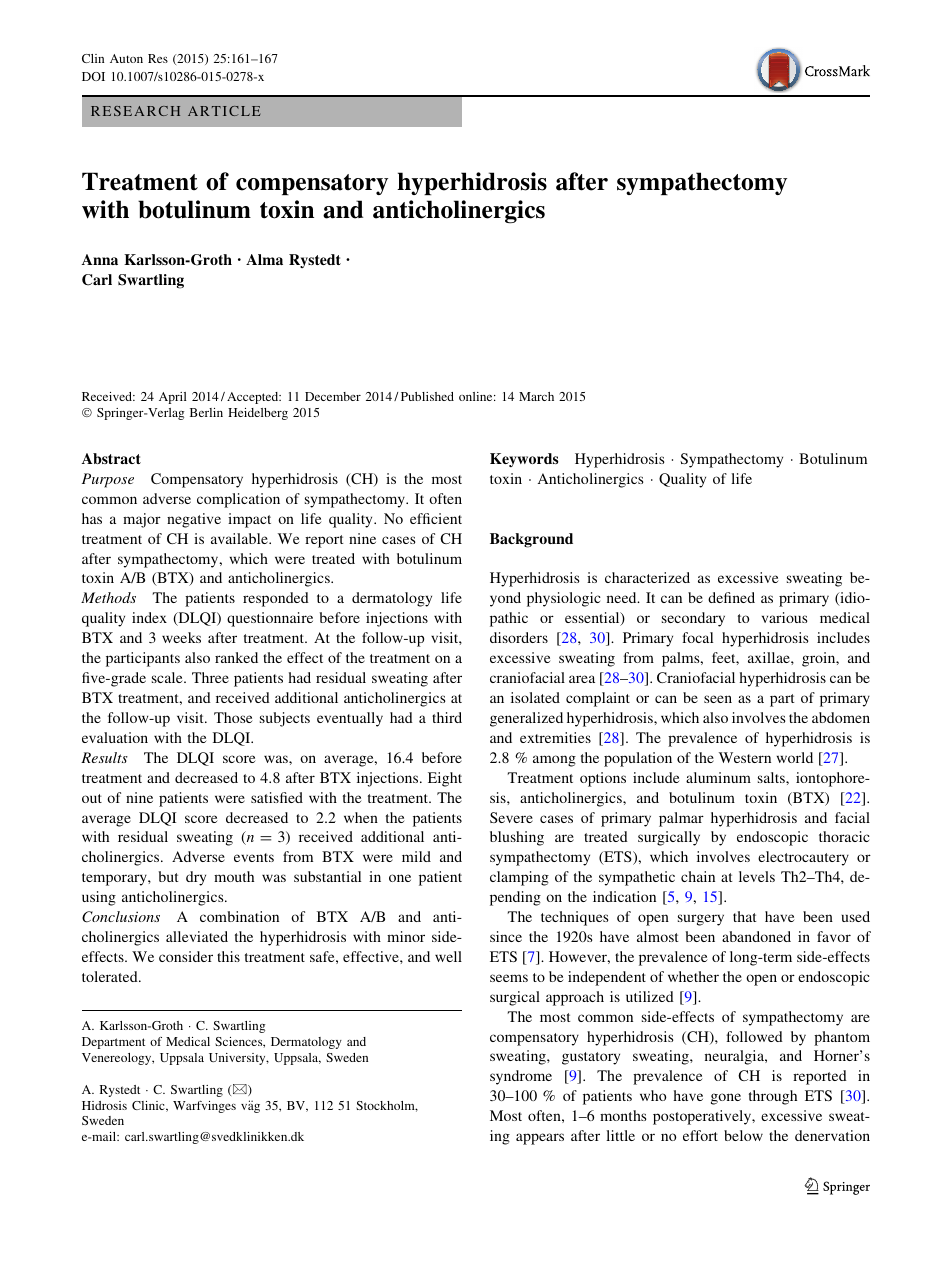  I want to click on various, so click(785, 617).
